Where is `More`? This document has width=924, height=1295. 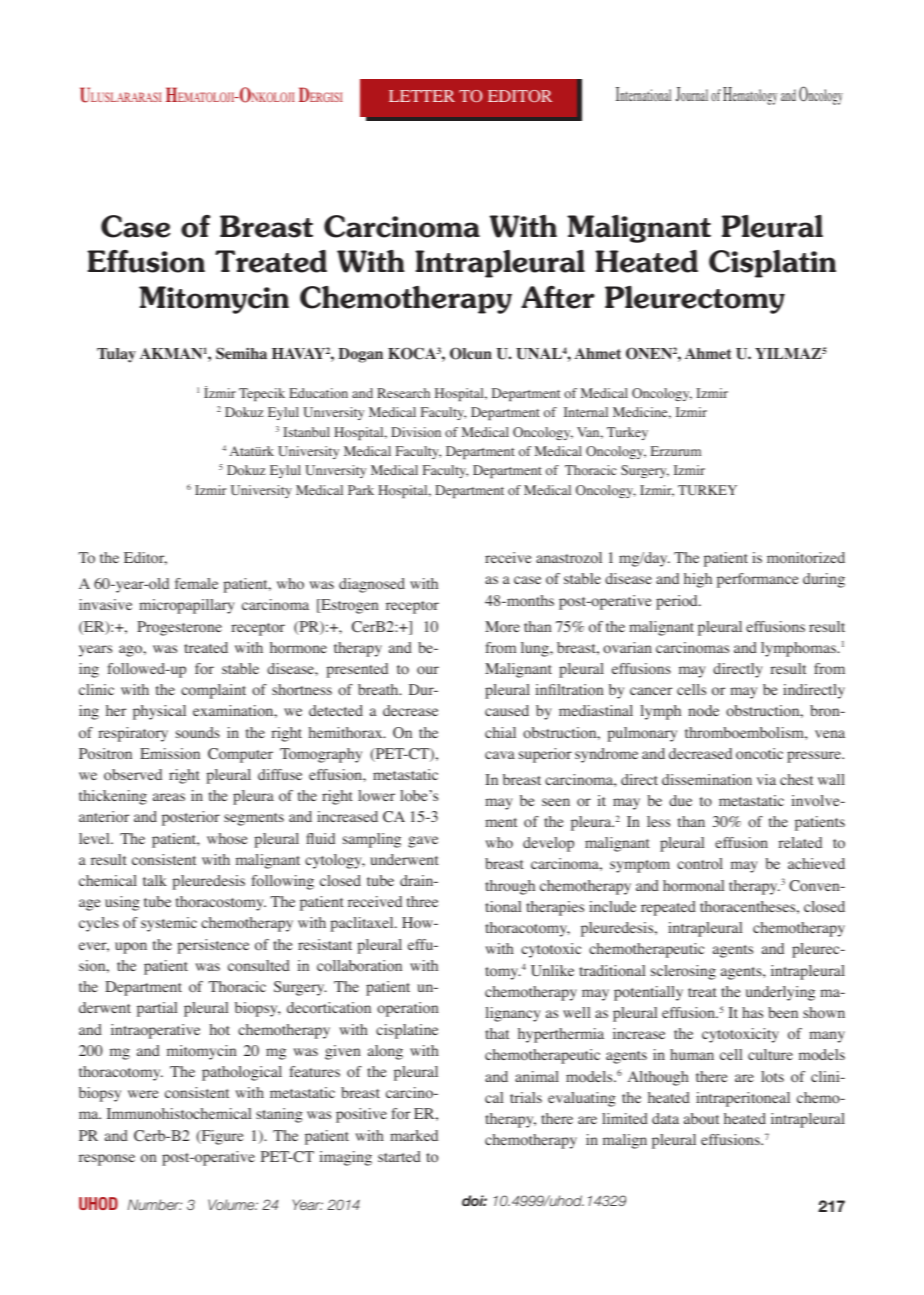 More is located at coordinates (502, 627).
